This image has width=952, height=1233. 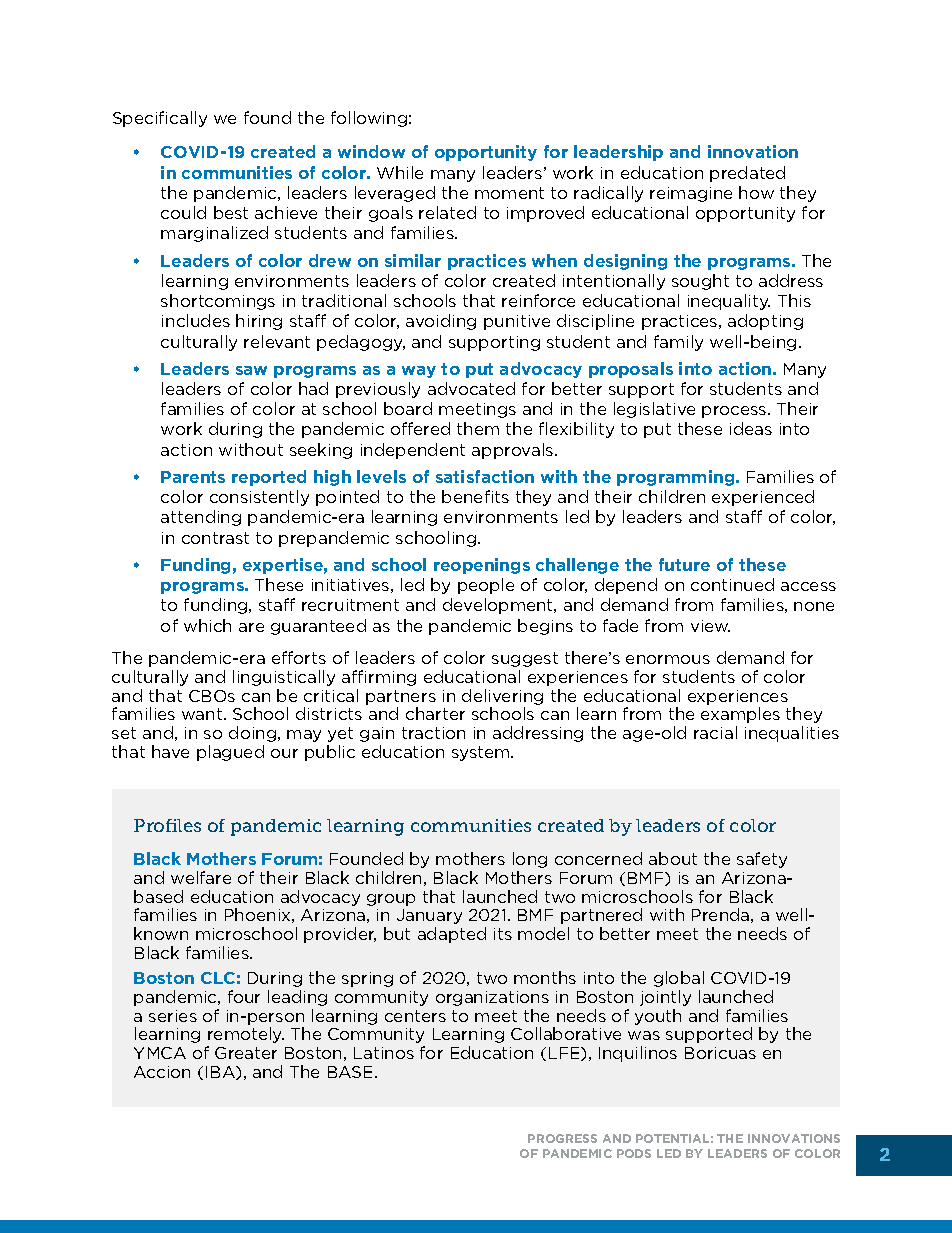 I want to click on development, so click(x=499, y=606).
